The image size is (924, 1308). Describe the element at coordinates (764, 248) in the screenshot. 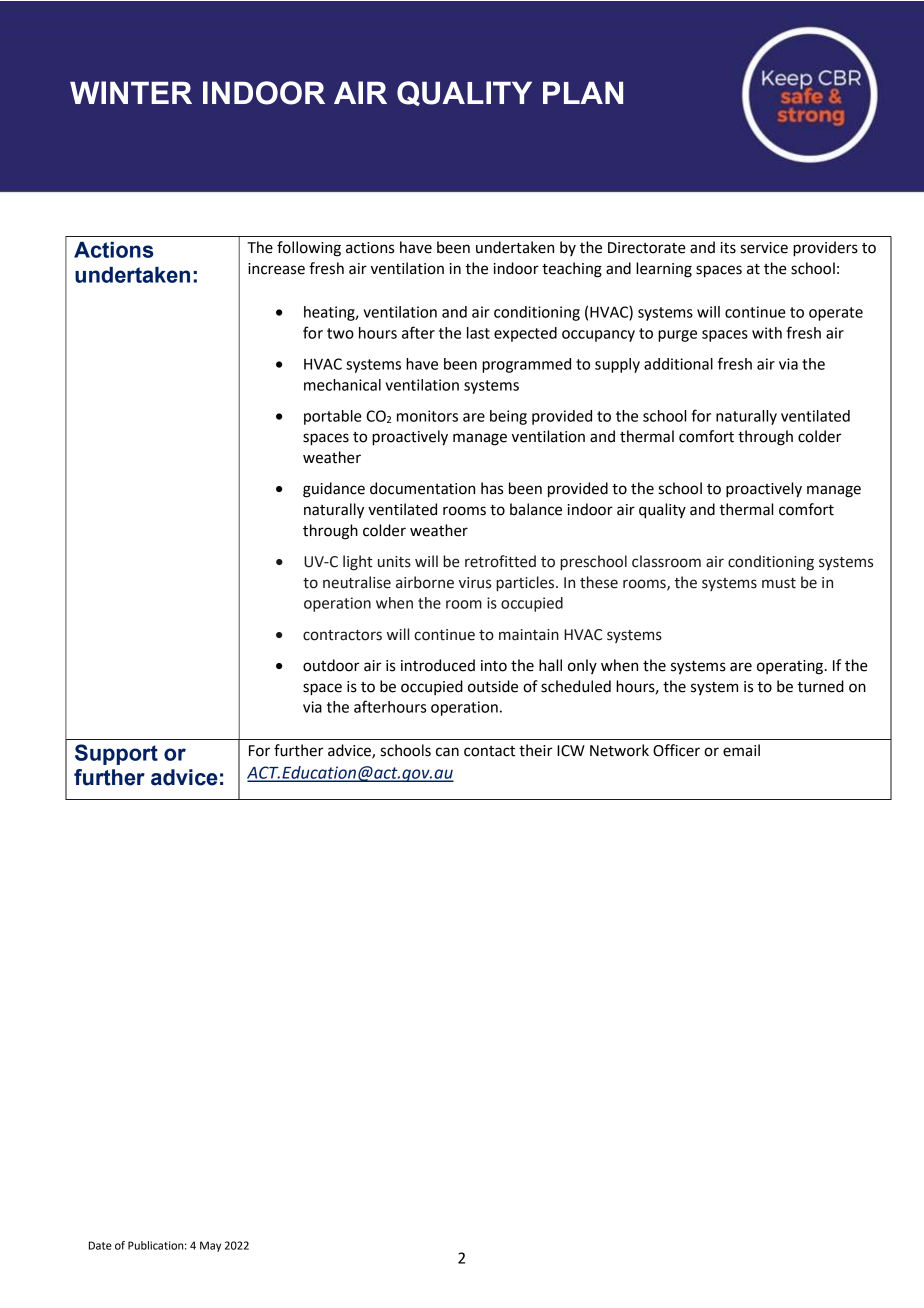

I see `service` at that location.
